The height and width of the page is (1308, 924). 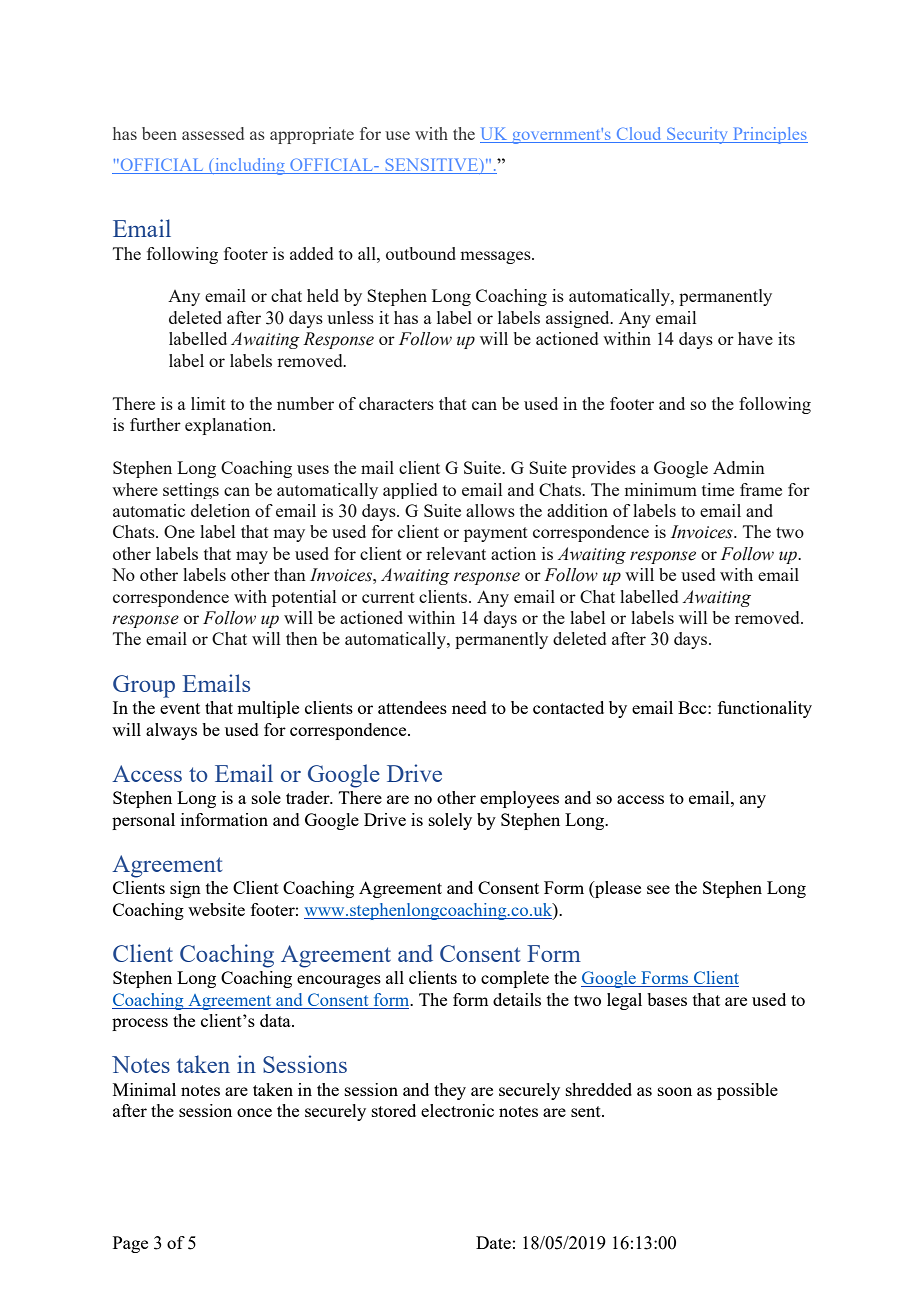 What do you see at coordinates (493, 1242) in the page?
I see `Date` at bounding box center [493, 1242].
